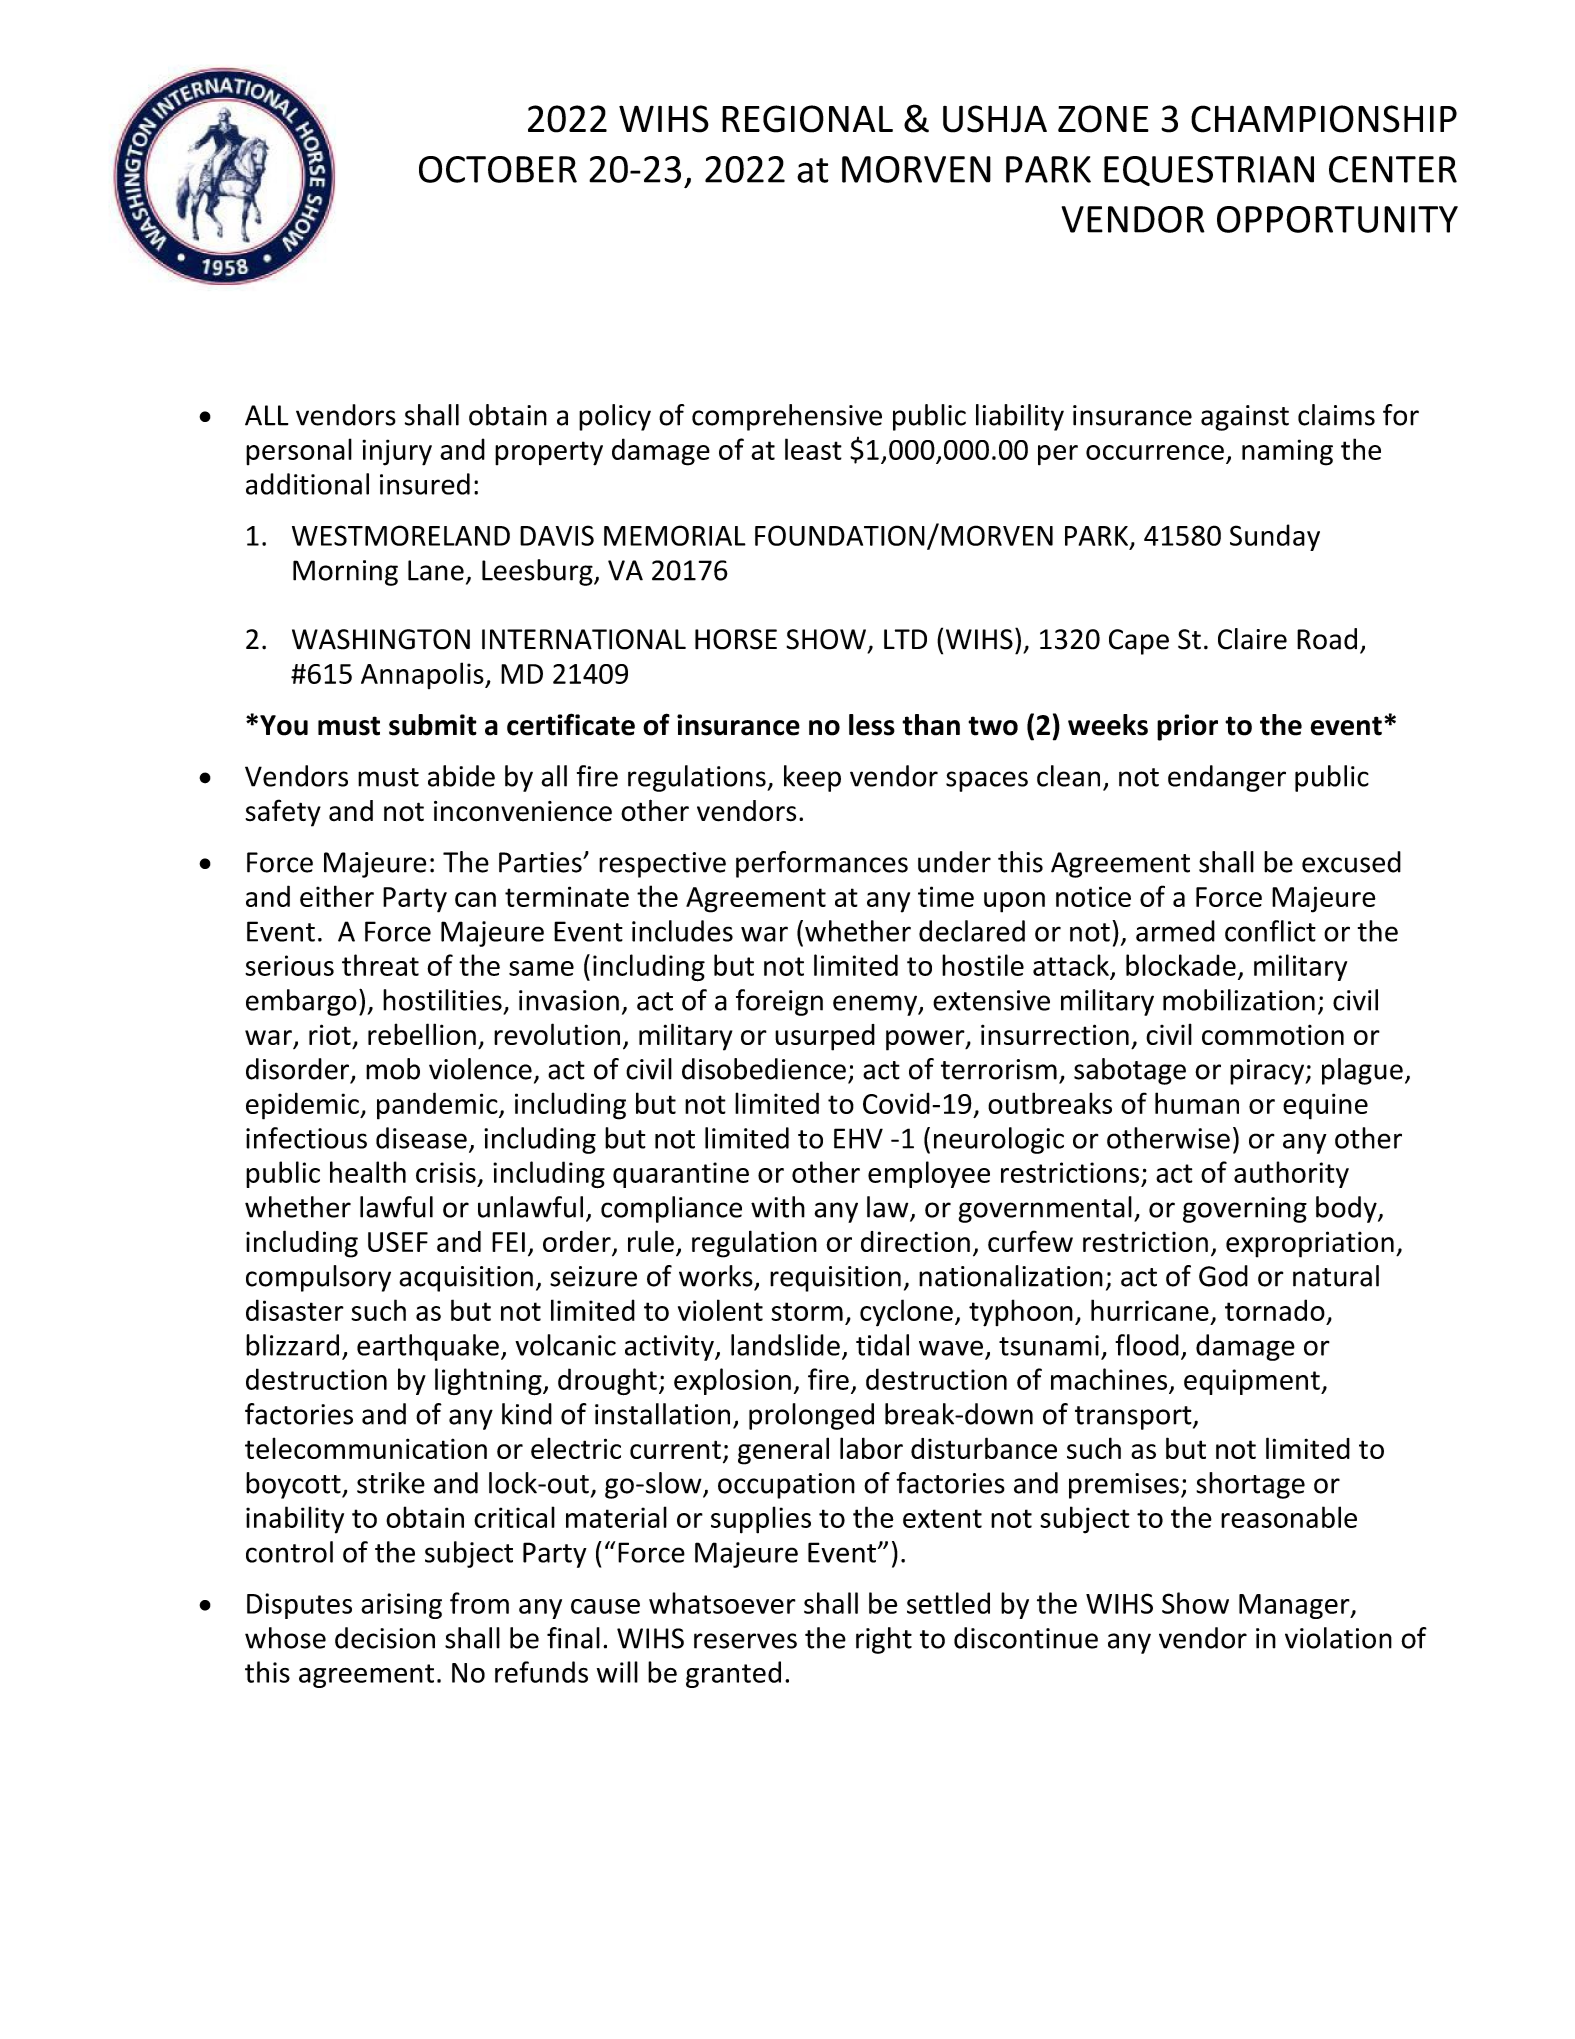  Describe the element at coordinates (807, 119) in the screenshot. I see `REGIONAL` at that location.
